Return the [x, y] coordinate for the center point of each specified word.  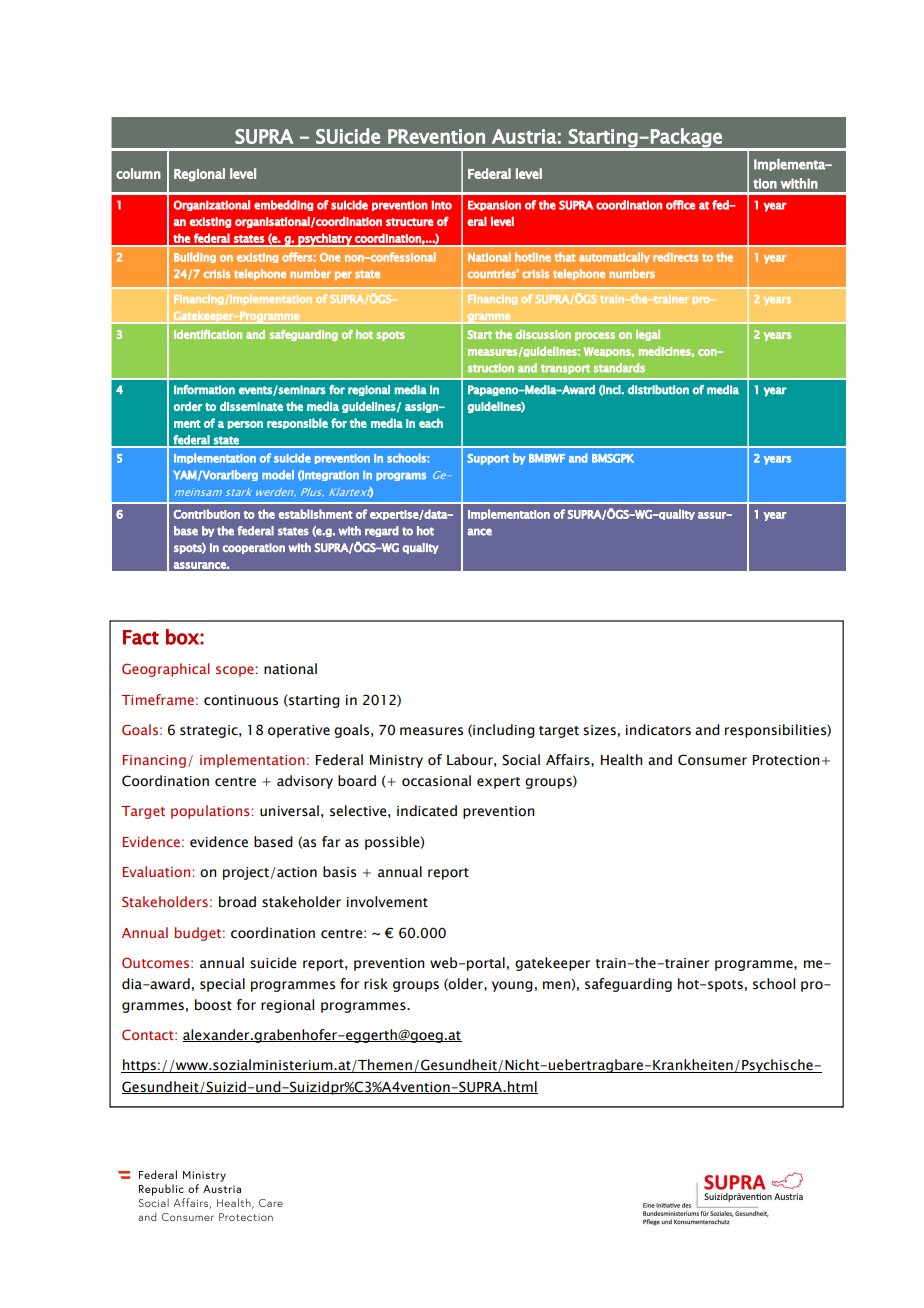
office [680, 205]
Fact [141, 637]
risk [376, 984]
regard [382, 531]
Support [488, 459]
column [138, 173]
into [442, 205]
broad [237, 902]
